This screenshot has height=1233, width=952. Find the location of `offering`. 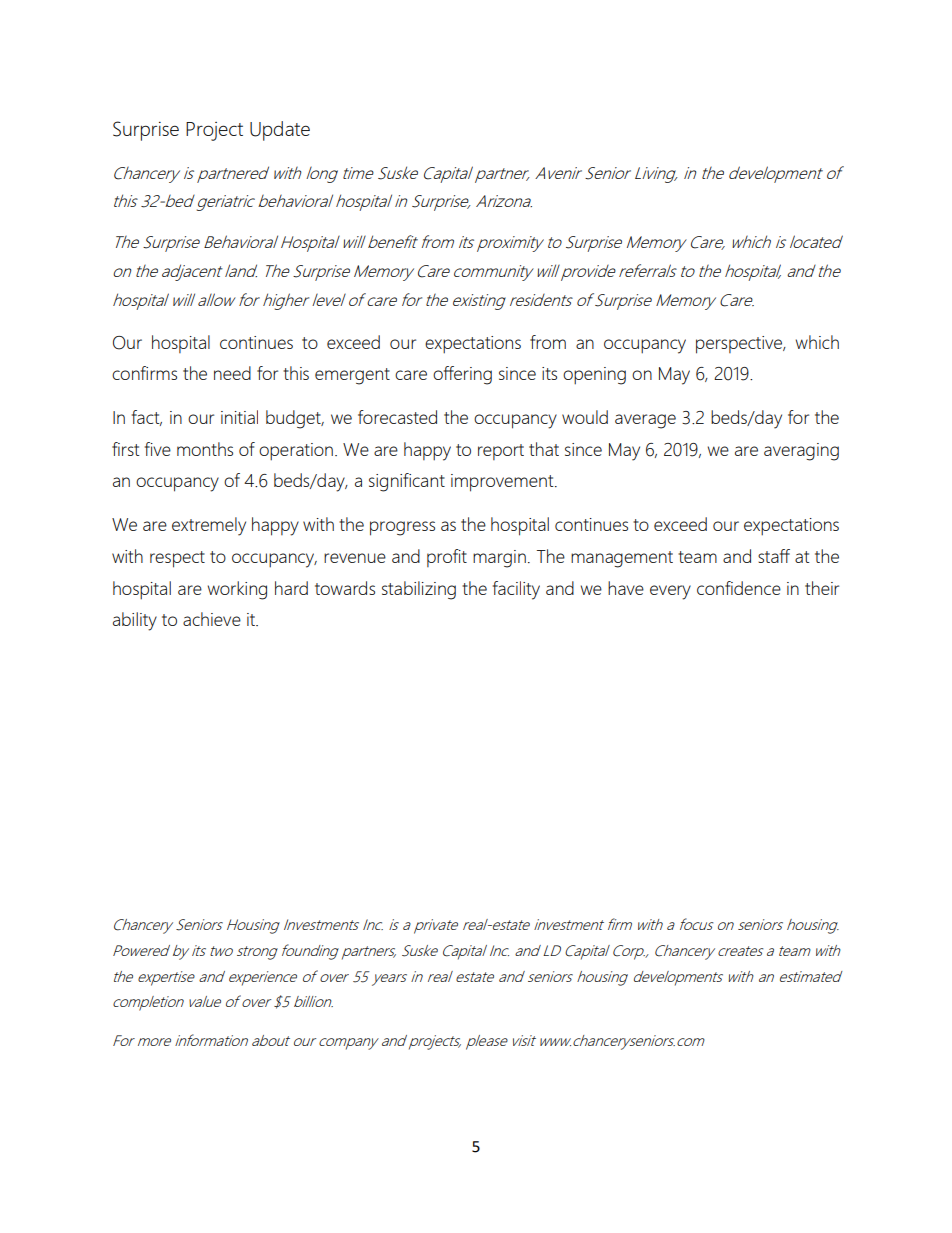

offering is located at coordinates (462, 375).
